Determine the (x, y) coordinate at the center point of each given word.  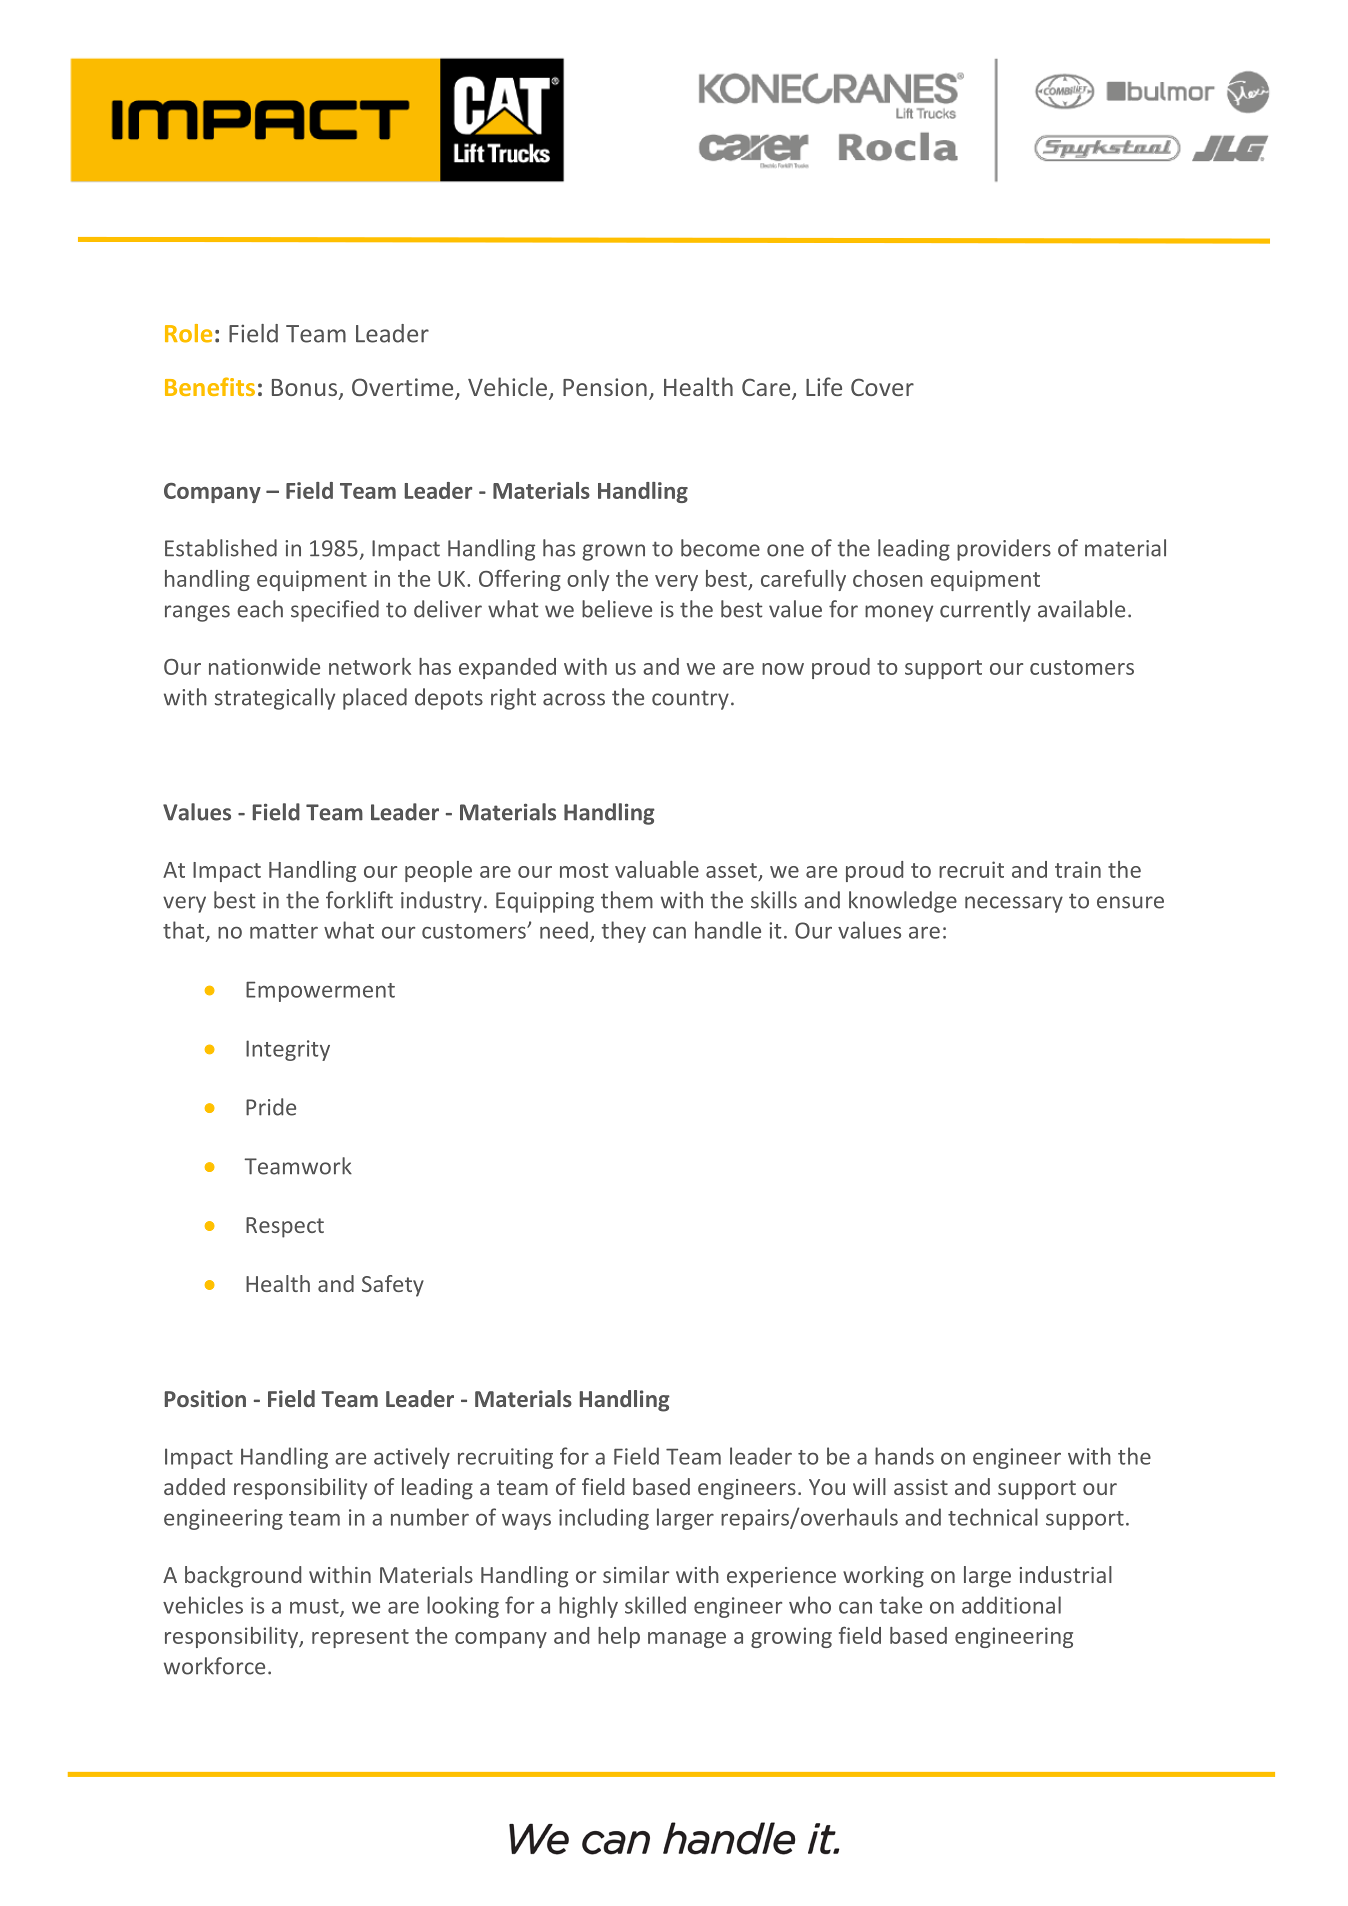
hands (904, 1456)
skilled (655, 1605)
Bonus (304, 387)
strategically (275, 699)
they (623, 932)
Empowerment (320, 991)
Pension (605, 387)
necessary (1014, 904)
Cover (882, 387)
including (604, 1519)
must (315, 1607)
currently (985, 611)
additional (1011, 1605)
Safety (393, 1286)
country (690, 700)
